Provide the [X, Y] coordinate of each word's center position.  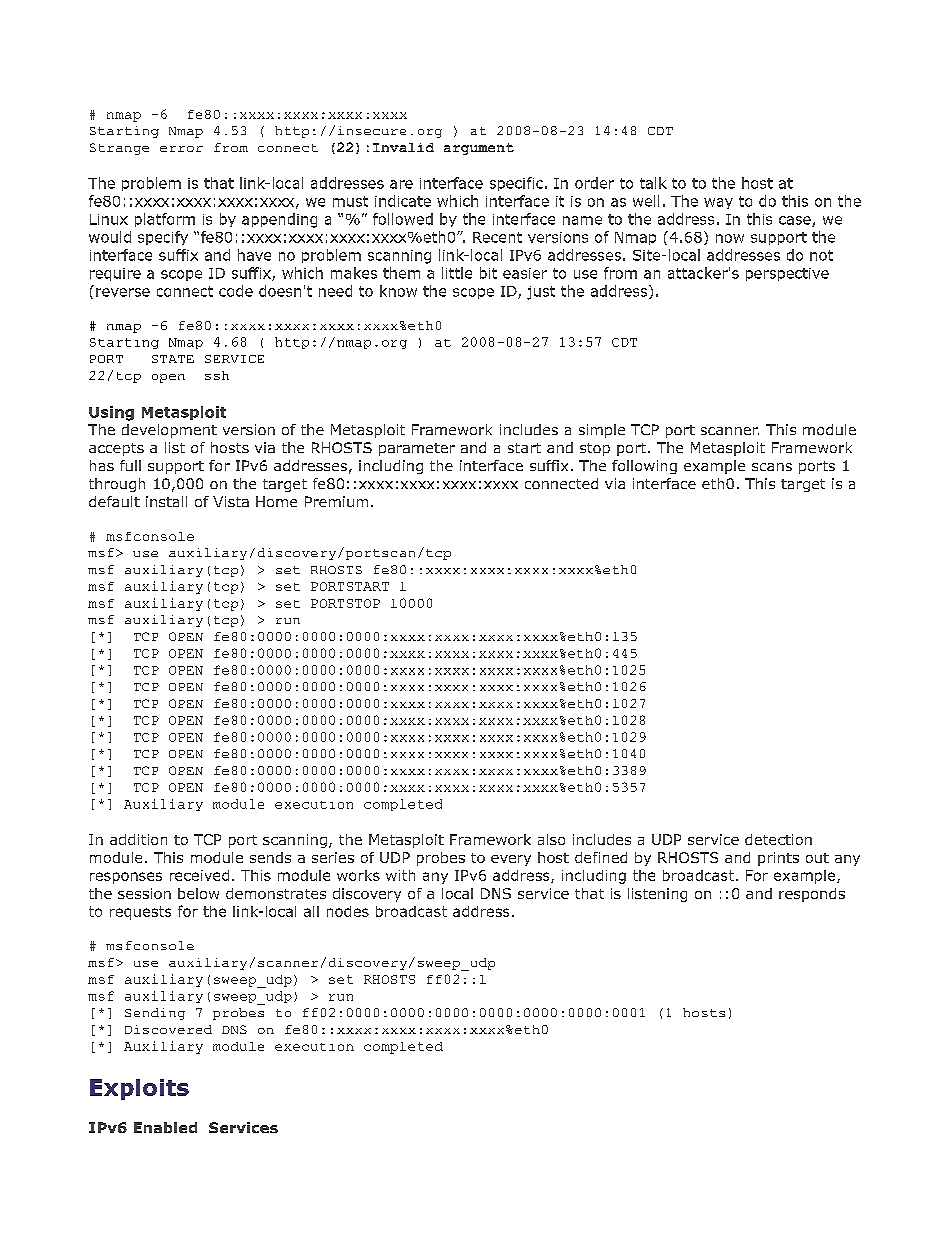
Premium [336, 501]
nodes [348, 911]
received [199, 875]
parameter [417, 449]
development [169, 431]
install [166, 501]
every [511, 860]
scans [772, 467]
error [181, 149]
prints [778, 859]
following [644, 467]
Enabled [165, 1127]
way [718, 203]
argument [479, 149]
